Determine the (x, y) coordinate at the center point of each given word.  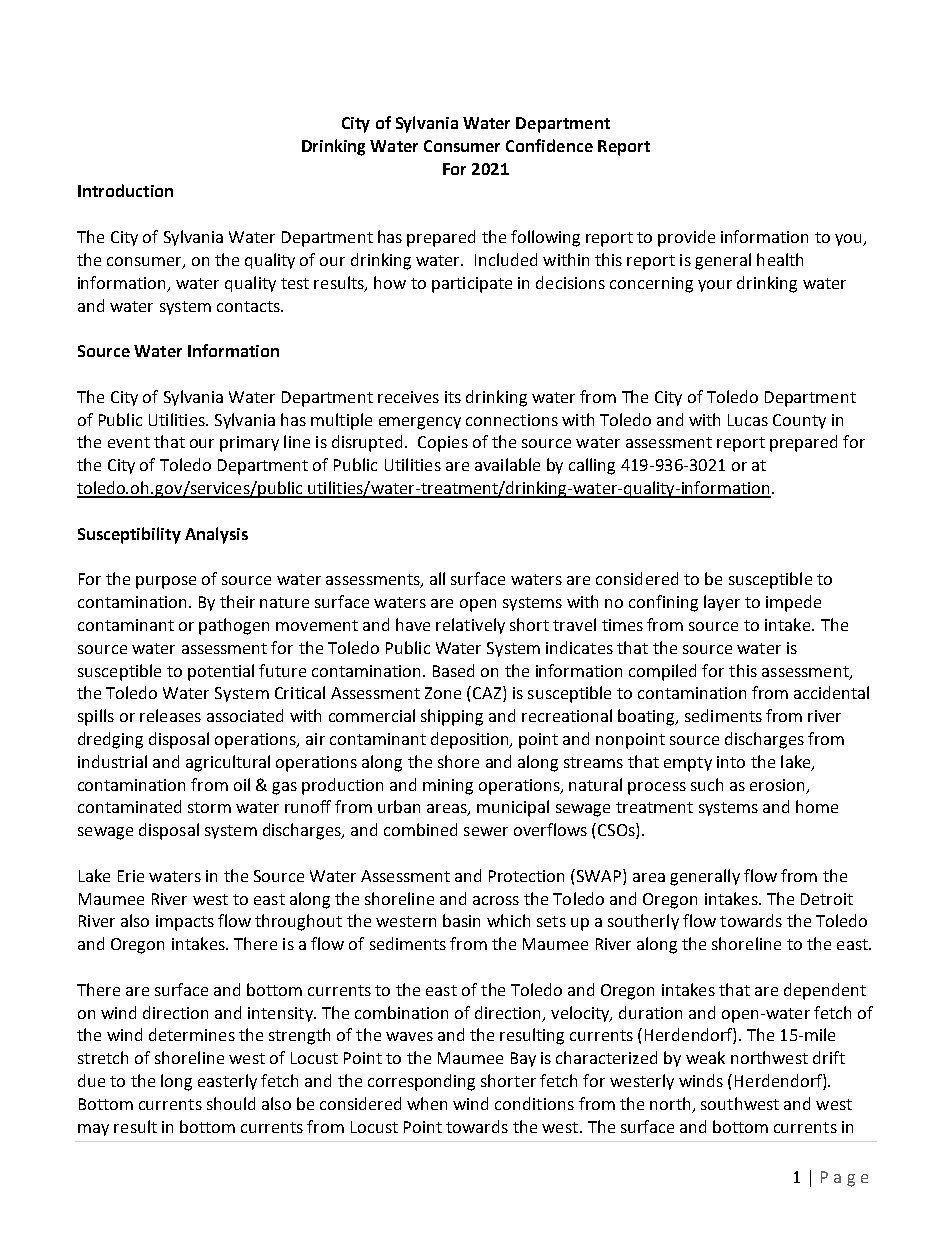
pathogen (234, 626)
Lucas (748, 420)
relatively (470, 626)
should (231, 1103)
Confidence (549, 145)
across (496, 900)
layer (722, 603)
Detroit (827, 899)
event (129, 442)
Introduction (125, 190)
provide (686, 238)
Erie (131, 876)
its (453, 397)
